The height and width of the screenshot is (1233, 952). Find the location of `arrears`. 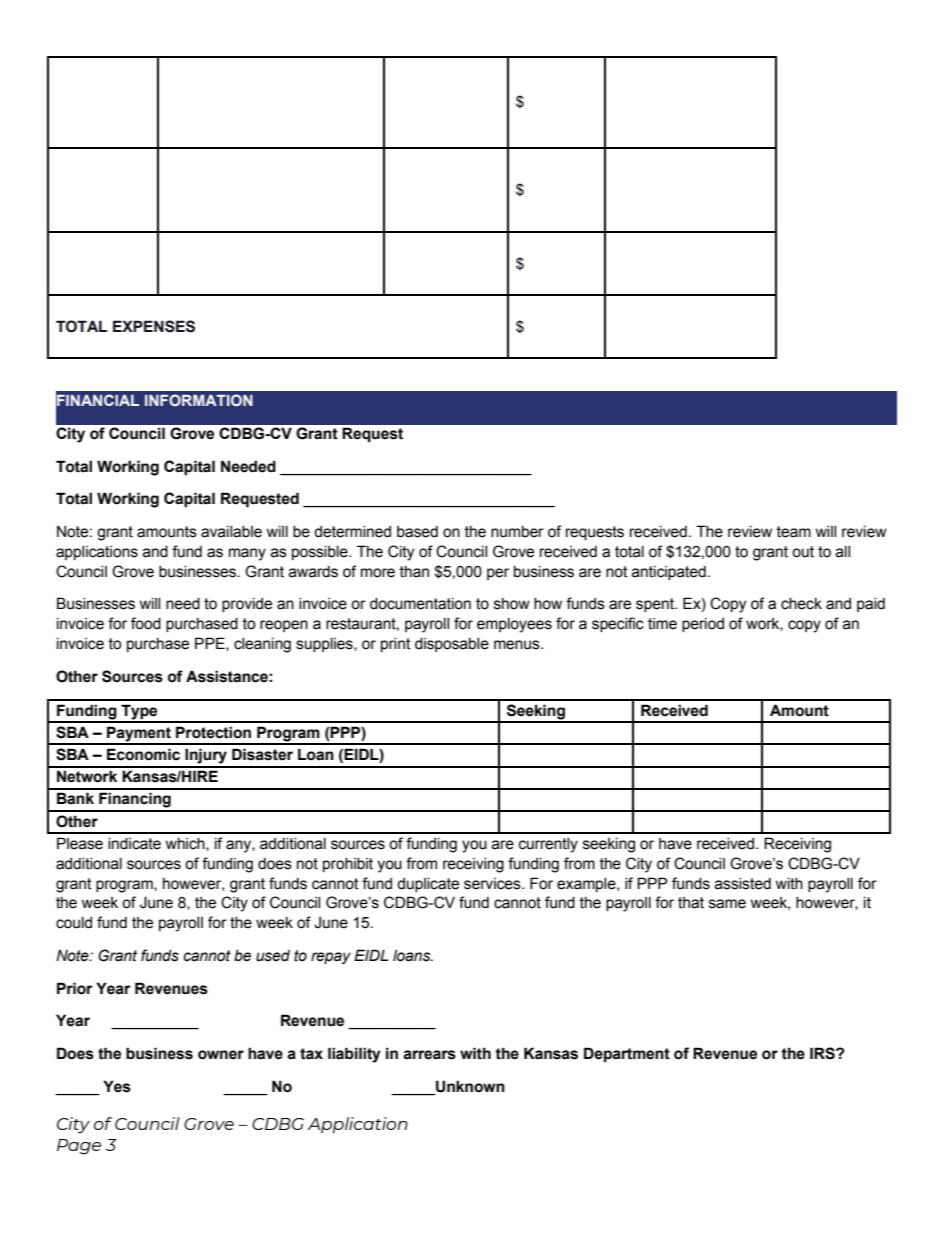

arrears is located at coordinates (429, 1055).
